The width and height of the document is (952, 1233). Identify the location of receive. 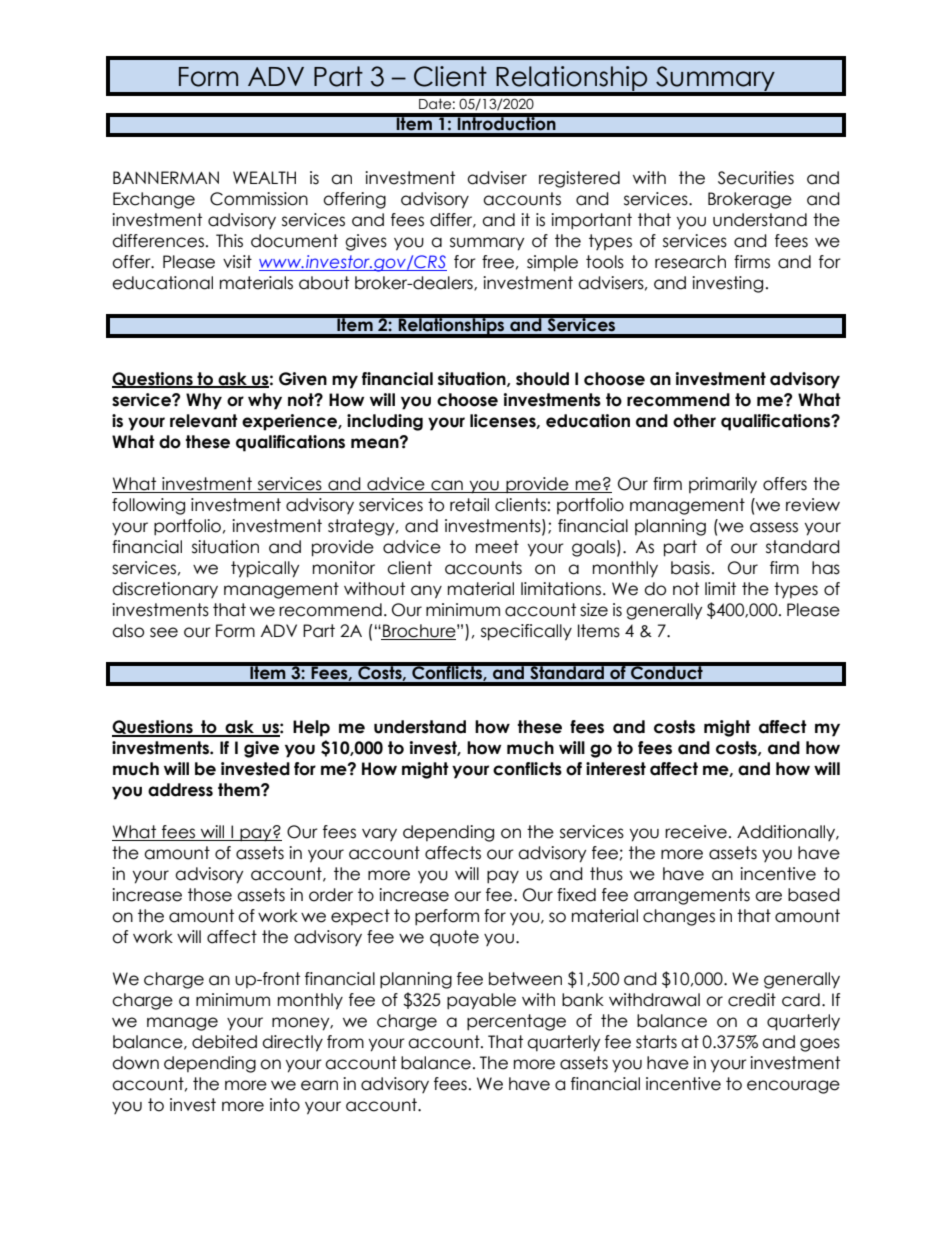
(696, 832).
